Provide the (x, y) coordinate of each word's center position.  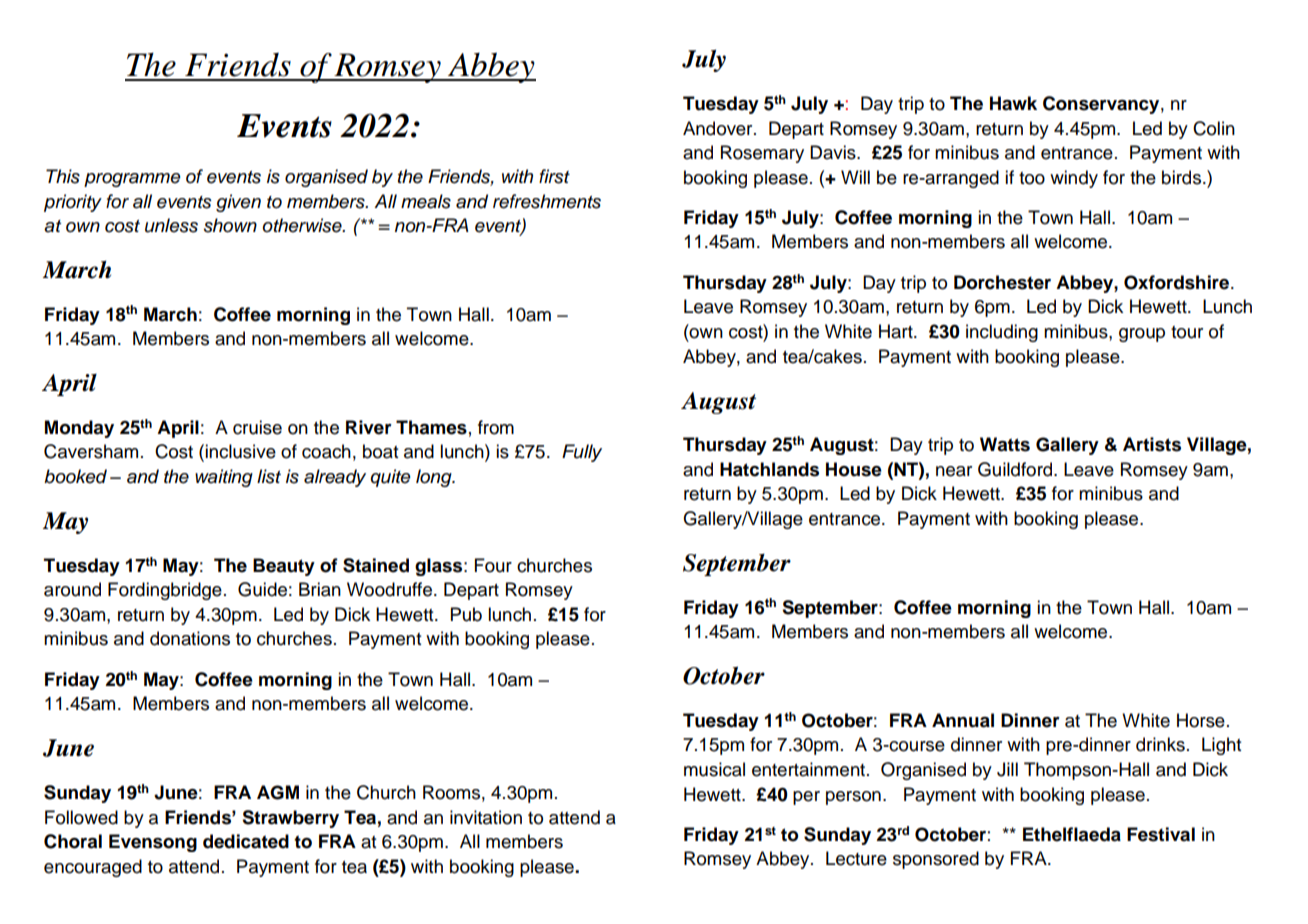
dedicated (246, 841)
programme (132, 180)
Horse (1201, 720)
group (1142, 335)
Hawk (1013, 103)
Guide (262, 589)
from (496, 427)
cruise (257, 427)
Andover (719, 128)
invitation (486, 817)
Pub (466, 614)
